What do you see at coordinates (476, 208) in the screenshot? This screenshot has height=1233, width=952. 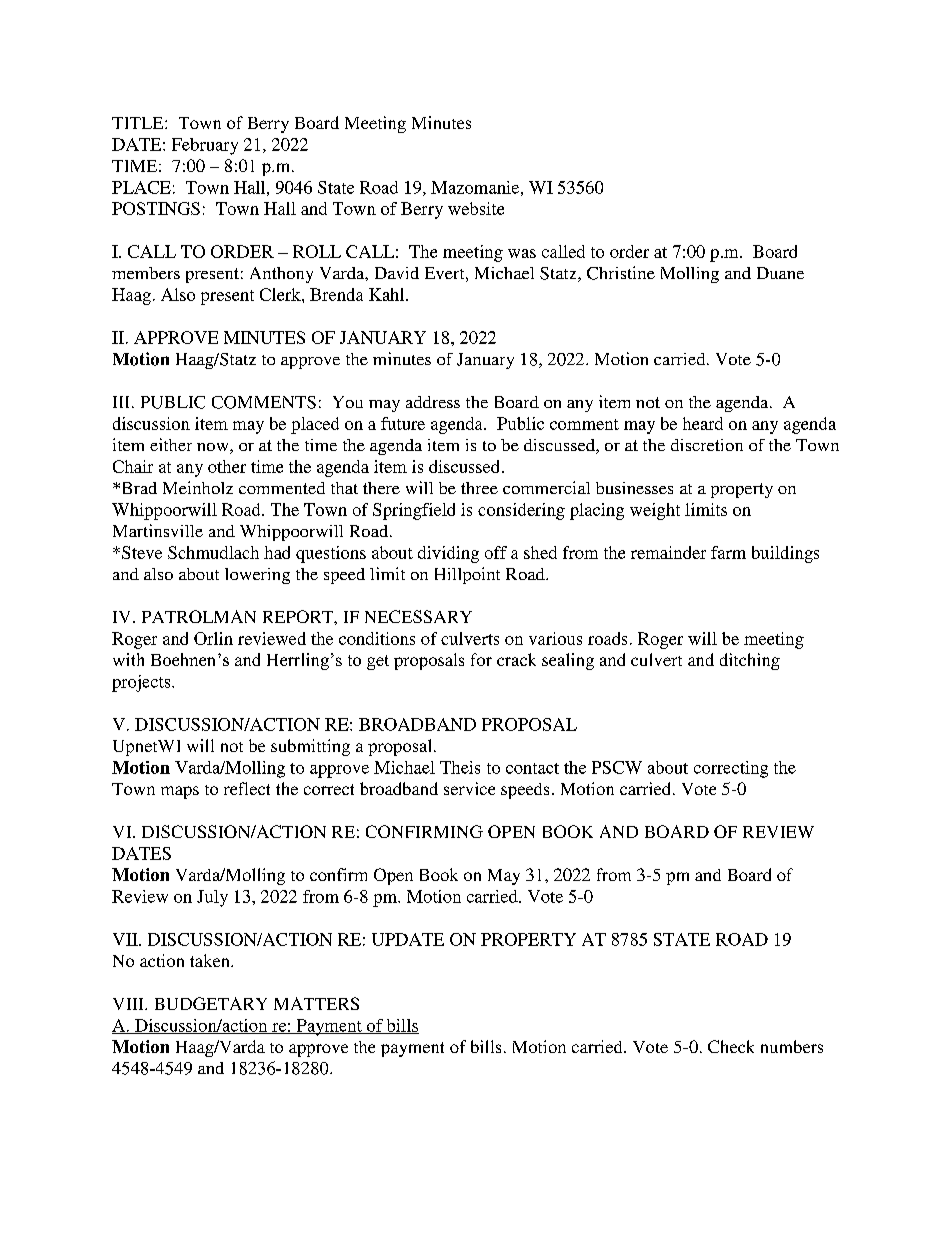 I see `website` at bounding box center [476, 208].
